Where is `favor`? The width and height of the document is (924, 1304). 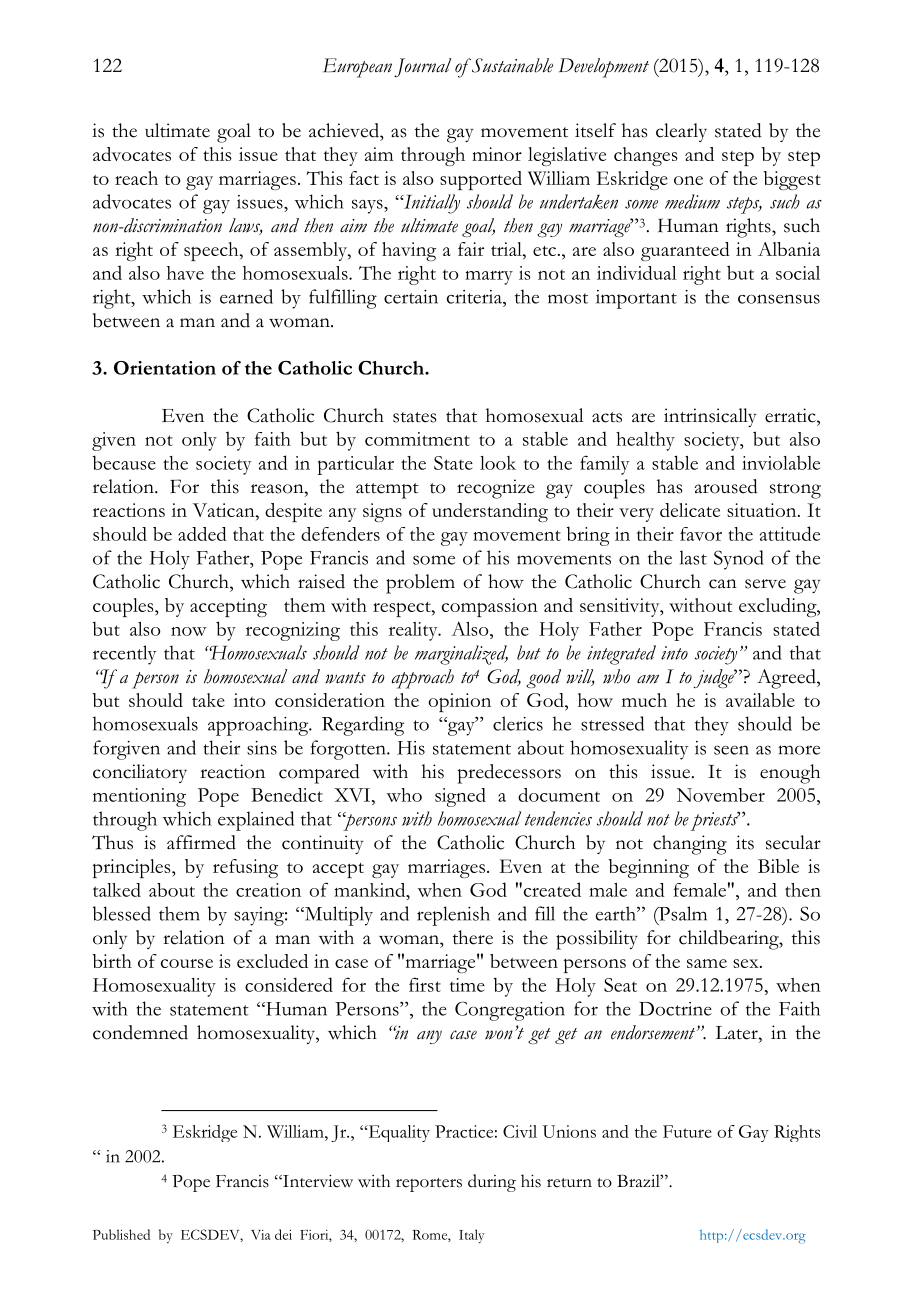
favor is located at coordinates (701, 534).
